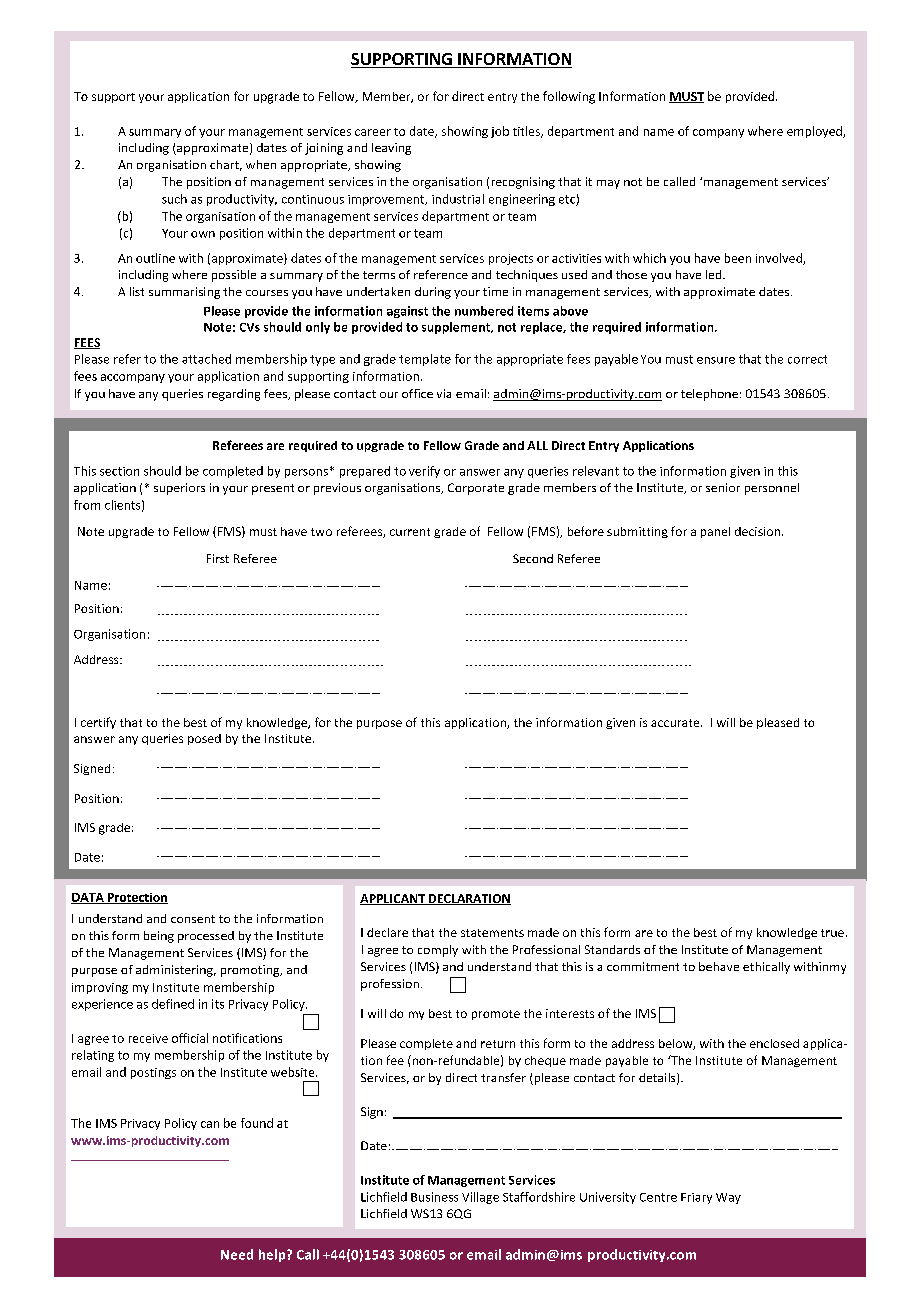 The image size is (924, 1307). I want to click on Second, so click(533, 558).
